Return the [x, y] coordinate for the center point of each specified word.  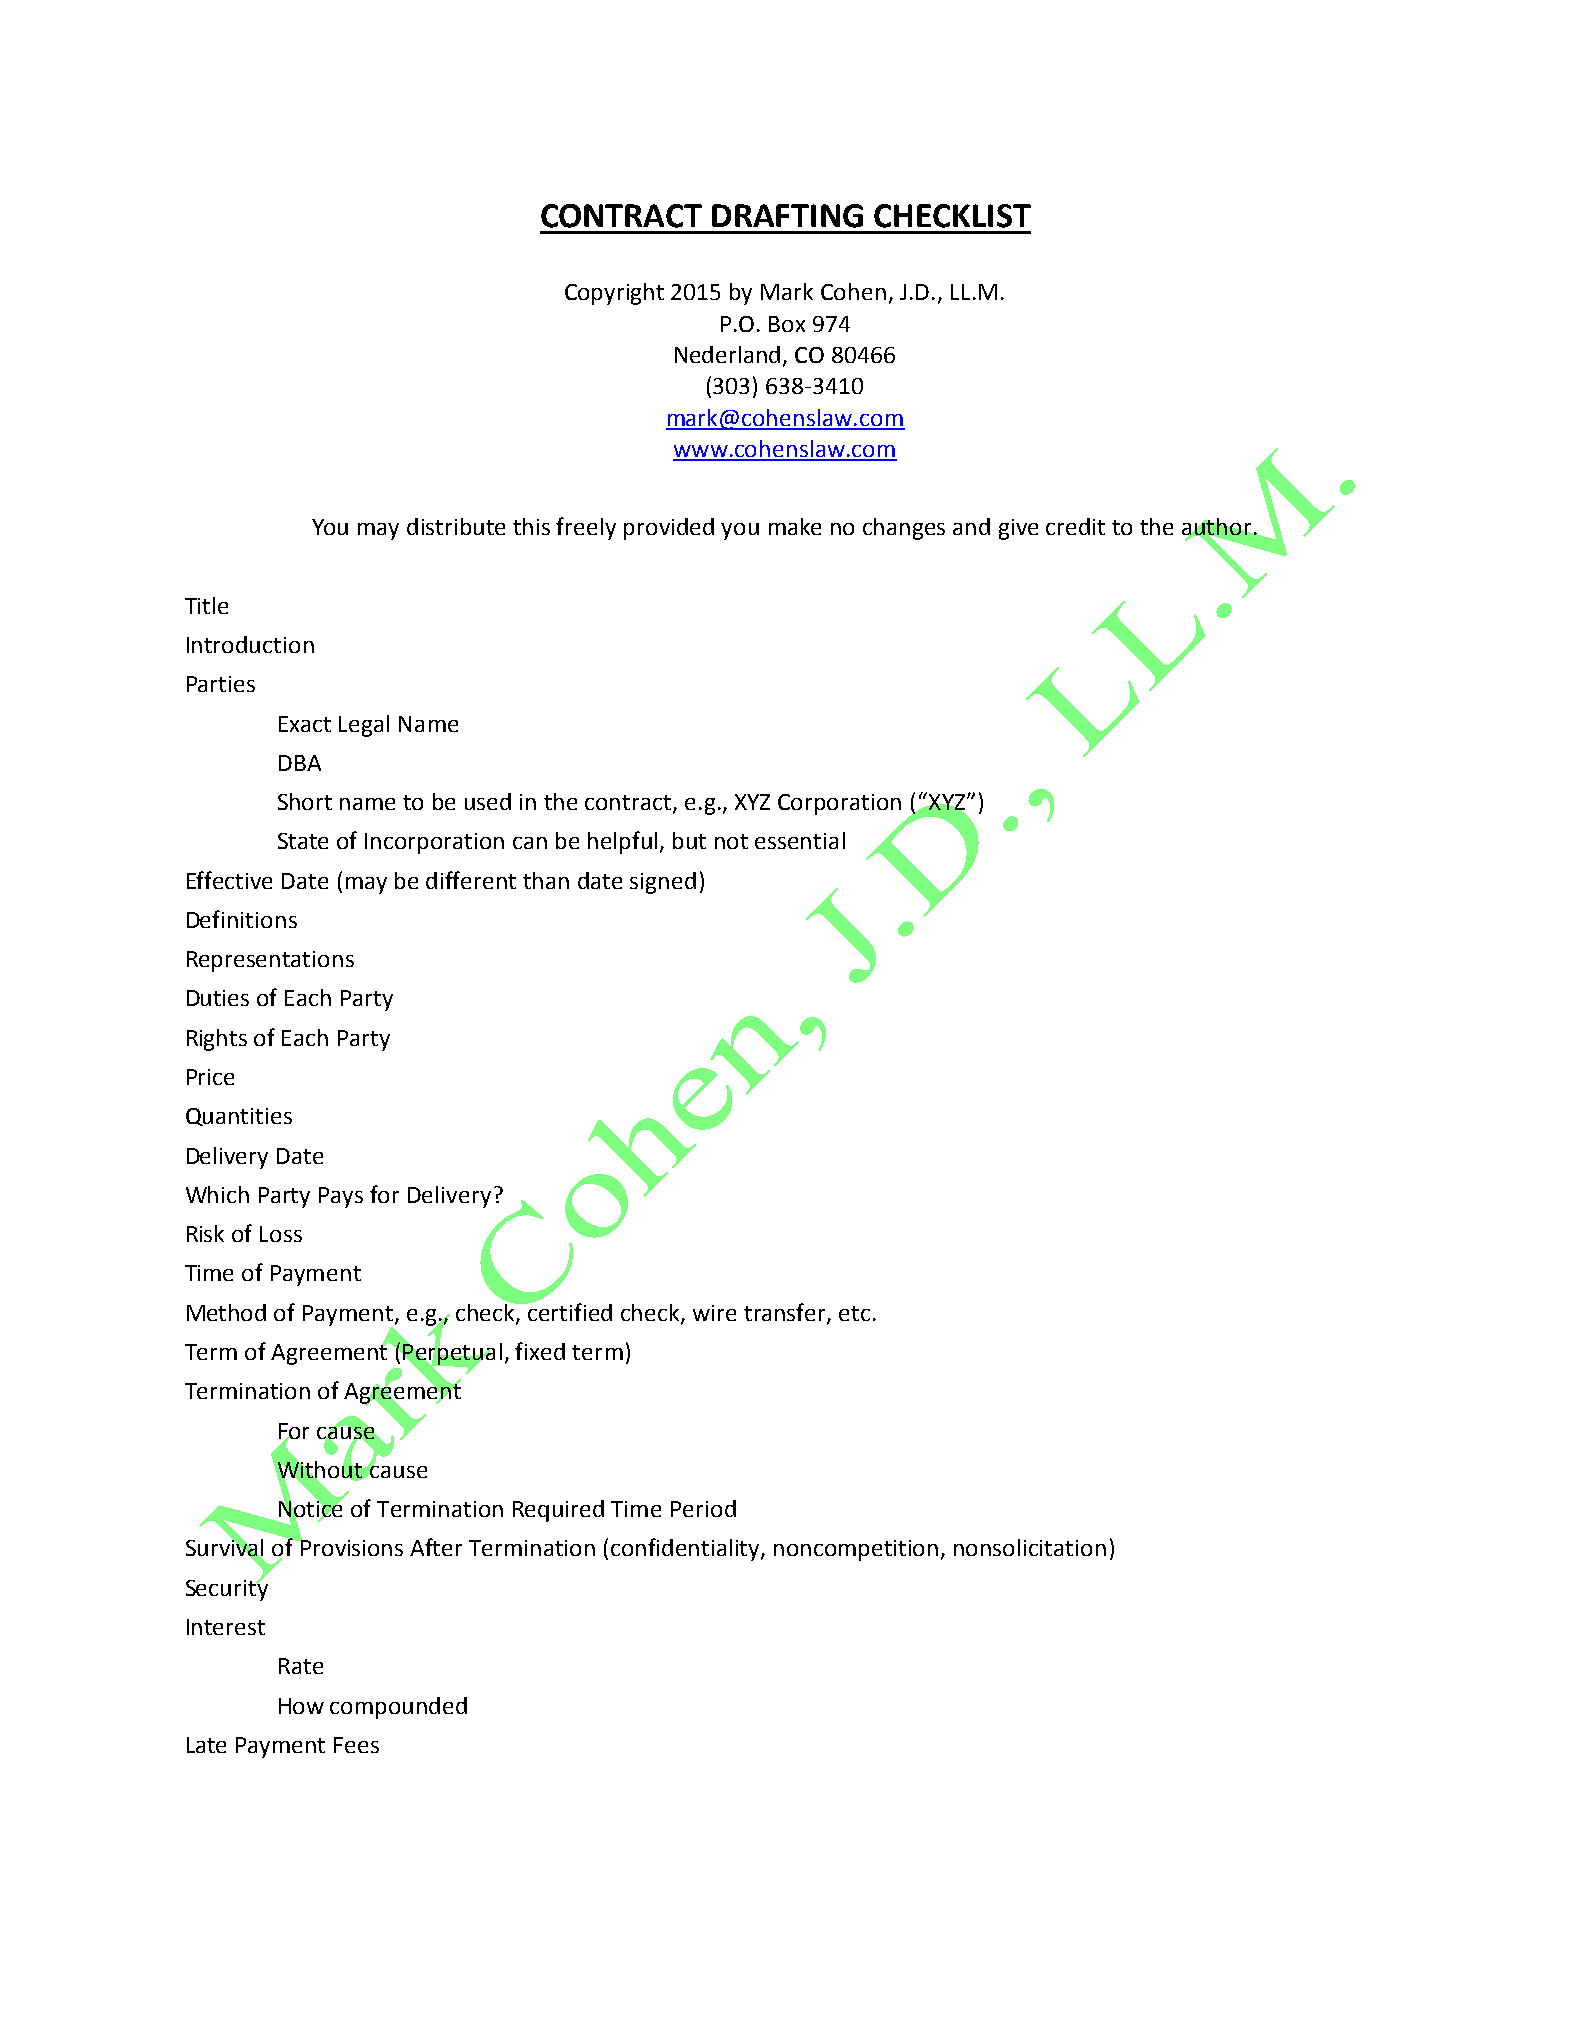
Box [787, 324]
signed [663, 883]
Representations [270, 961]
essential [800, 840]
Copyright [614, 294]
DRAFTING [787, 216]
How [301, 1706]
